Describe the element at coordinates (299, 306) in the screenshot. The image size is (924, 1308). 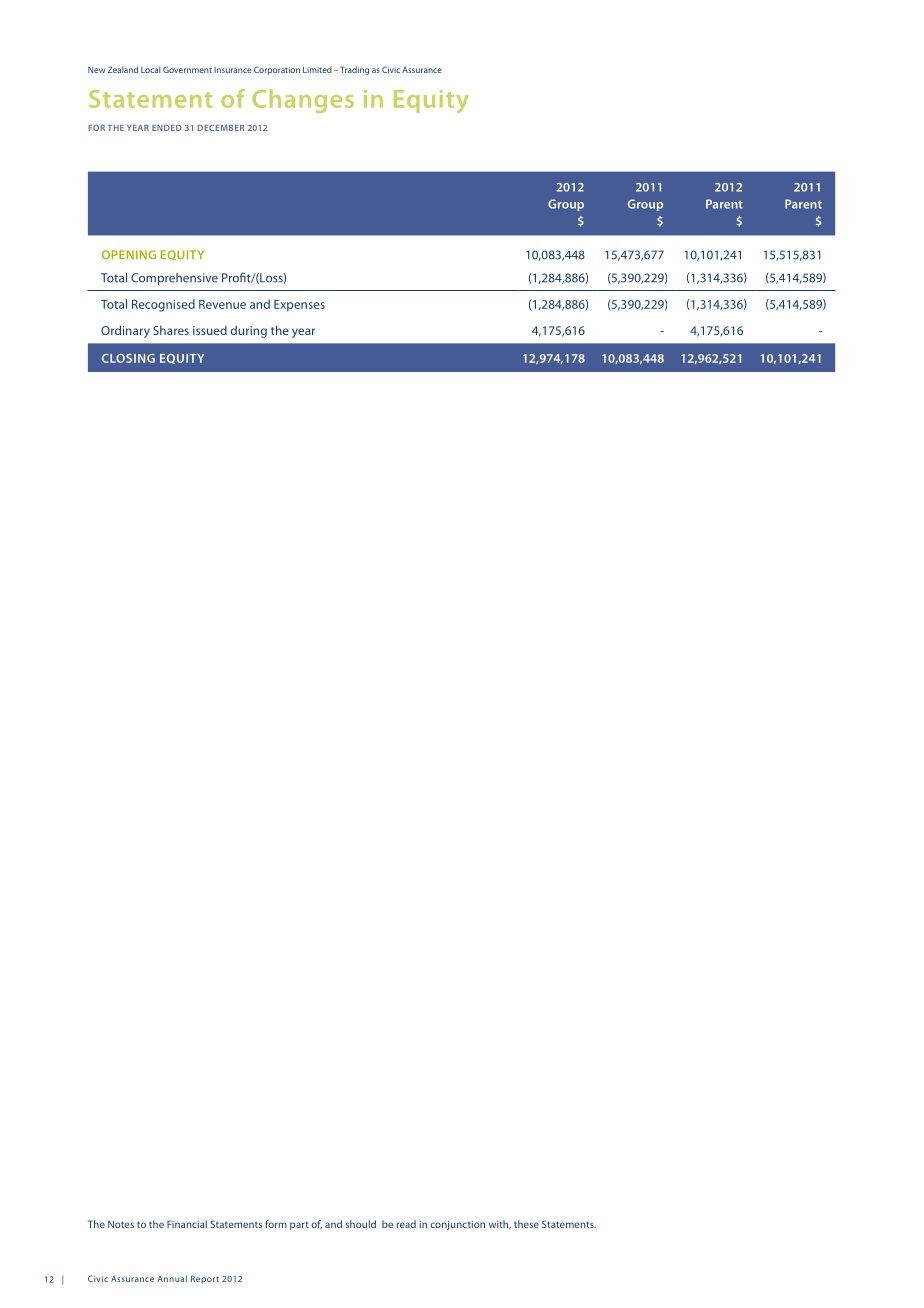
I see `Expenses` at that location.
